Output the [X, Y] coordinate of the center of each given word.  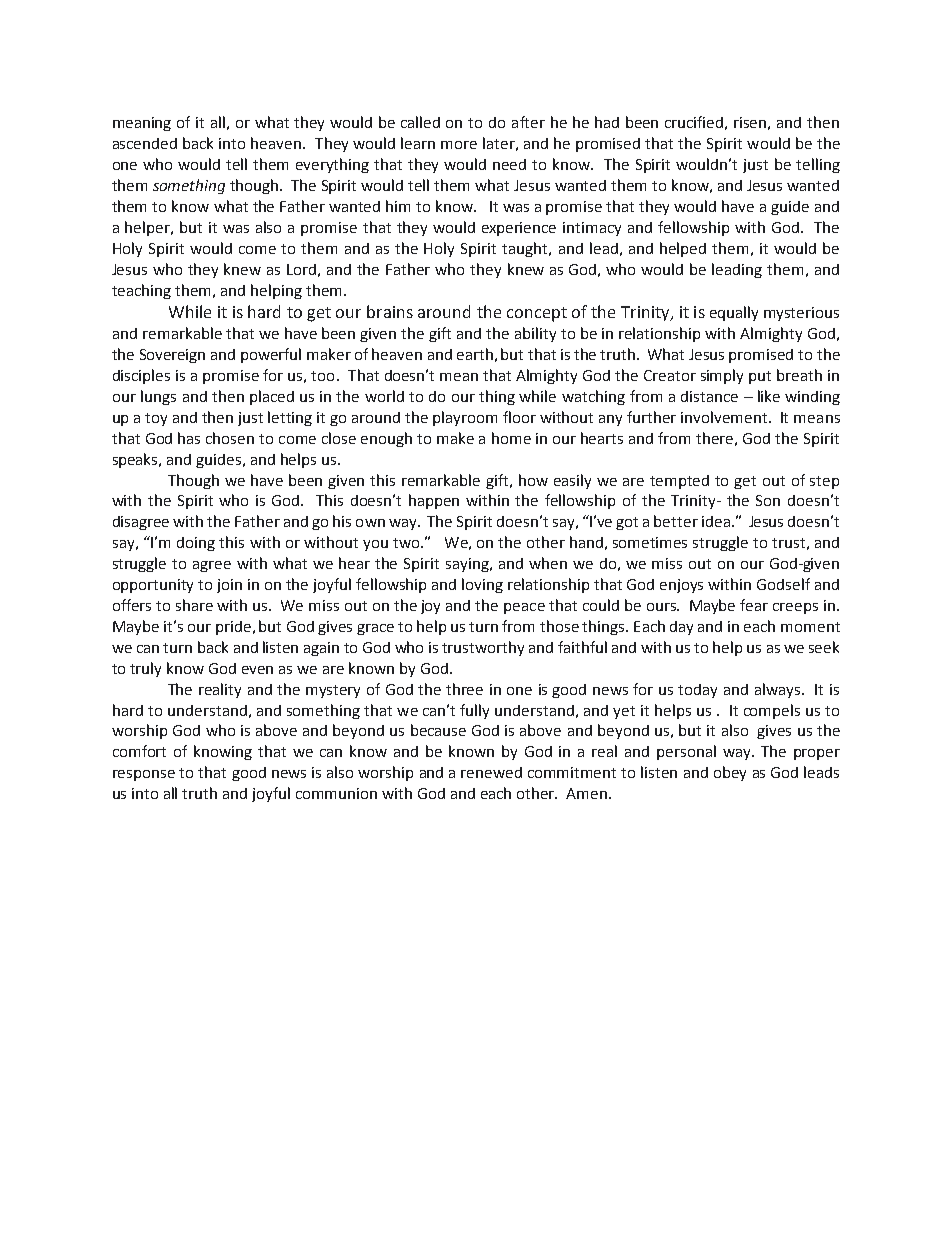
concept [537, 314]
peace [524, 608]
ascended [145, 143]
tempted [679, 482]
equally [734, 313]
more [459, 145]
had [607, 122]
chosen [230, 438]
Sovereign [172, 356]
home [511, 438]
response [144, 775]
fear [754, 605]
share [194, 605]
